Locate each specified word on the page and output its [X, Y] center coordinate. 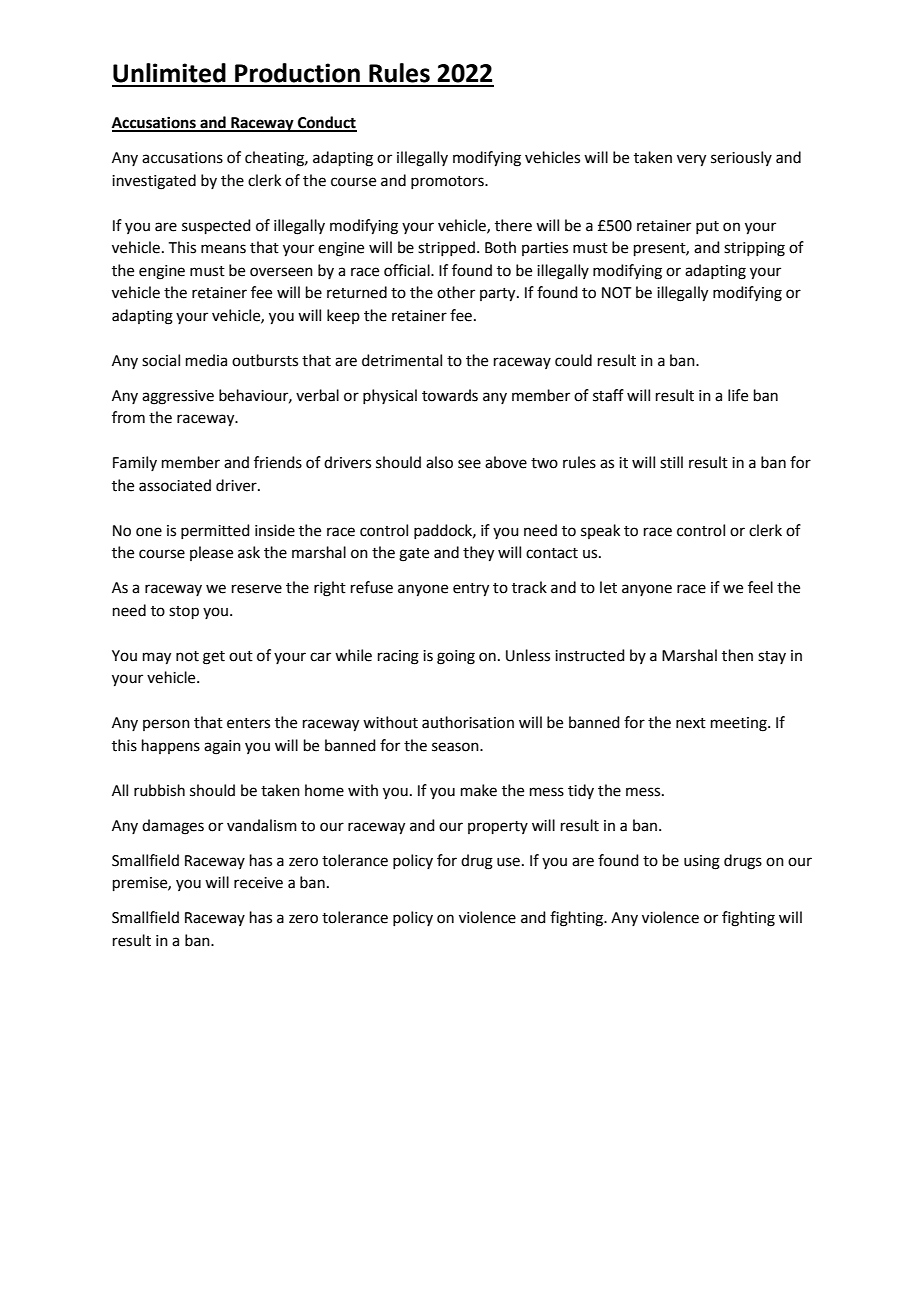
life [738, 395]
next [691, 723]
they [478, 554]
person [166, 725]
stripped [446, 248]
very [691, 160]
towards [450, 395]
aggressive [178, 397]
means [223, 249]
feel [760, 587]
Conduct [326, 123]
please [211, 553]
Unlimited [169, 73]
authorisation [468, 722]
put [707, 227]
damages [173, 827]
